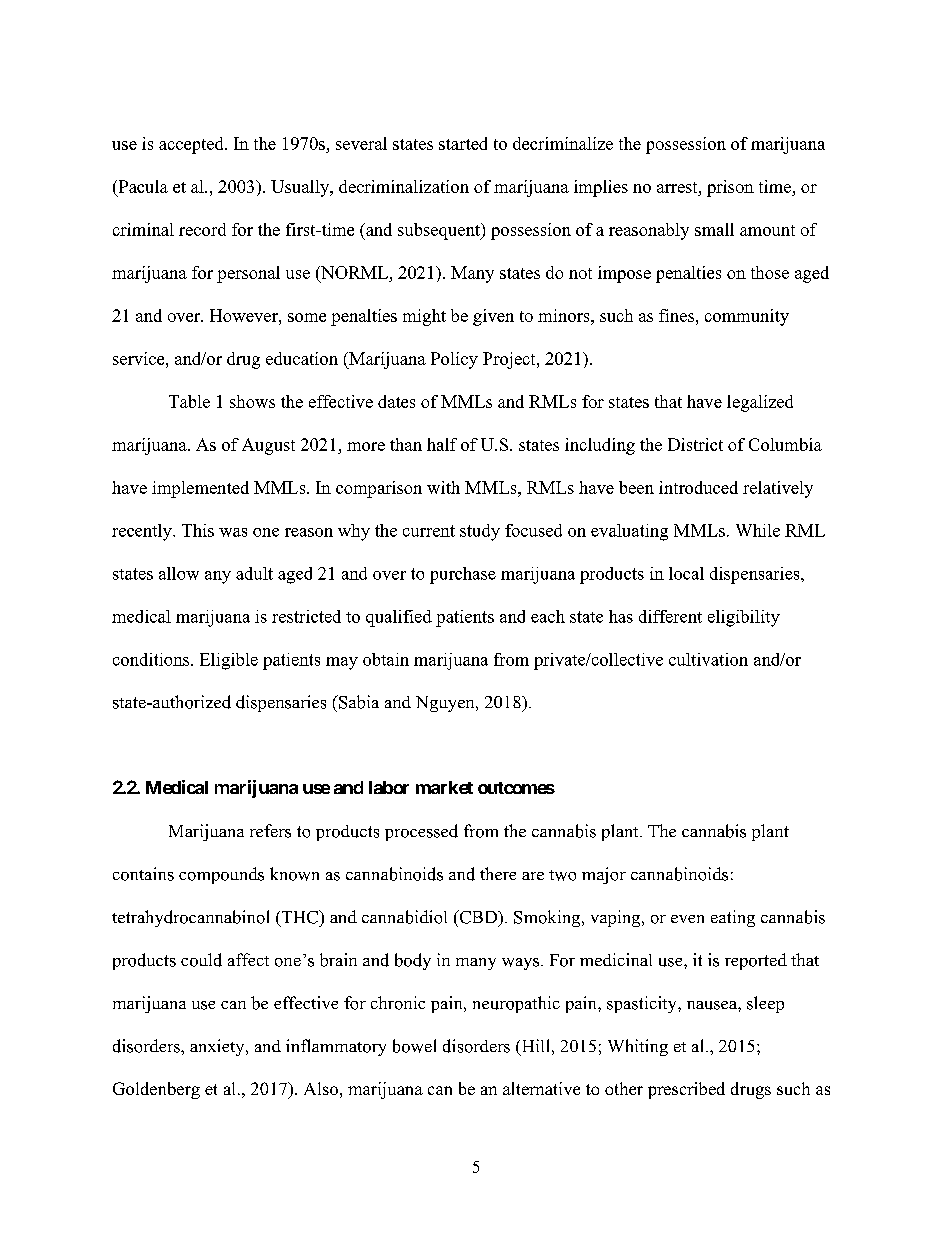 This screenshot has height=1233, width=952. Describe the element at coordinates (744, 618) in the screenshot. I see `eligibility` at that location.
